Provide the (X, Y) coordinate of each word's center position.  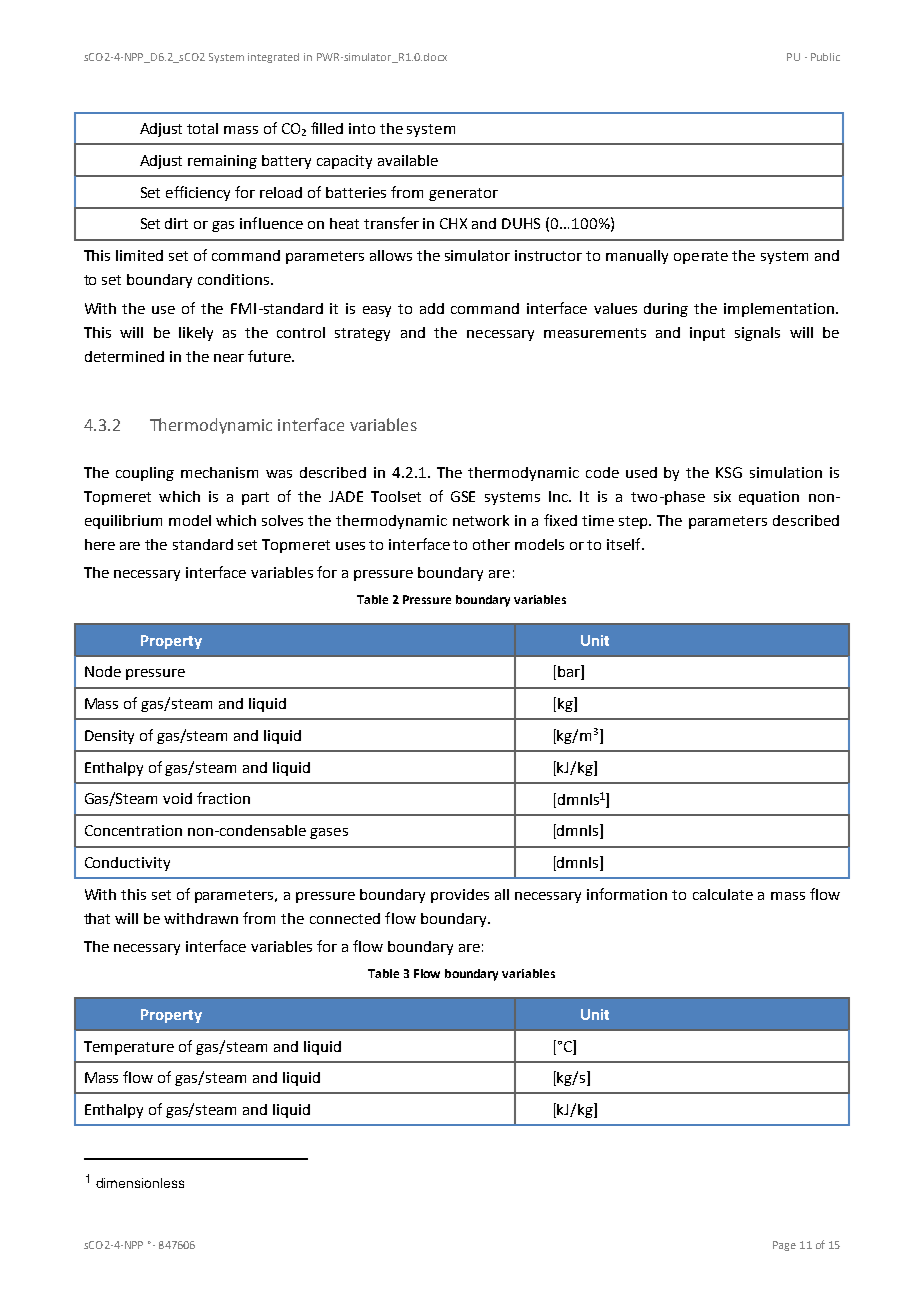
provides (460, 896)
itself (625, 544)
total (202, 128)
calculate (723, 894)
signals (757, 334)
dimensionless (140, 1183)
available (408, 160)
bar (570, 672)
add (432, 308)
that (97, 918)
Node (103, 671)
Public (825, 57)
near (229, 358)
